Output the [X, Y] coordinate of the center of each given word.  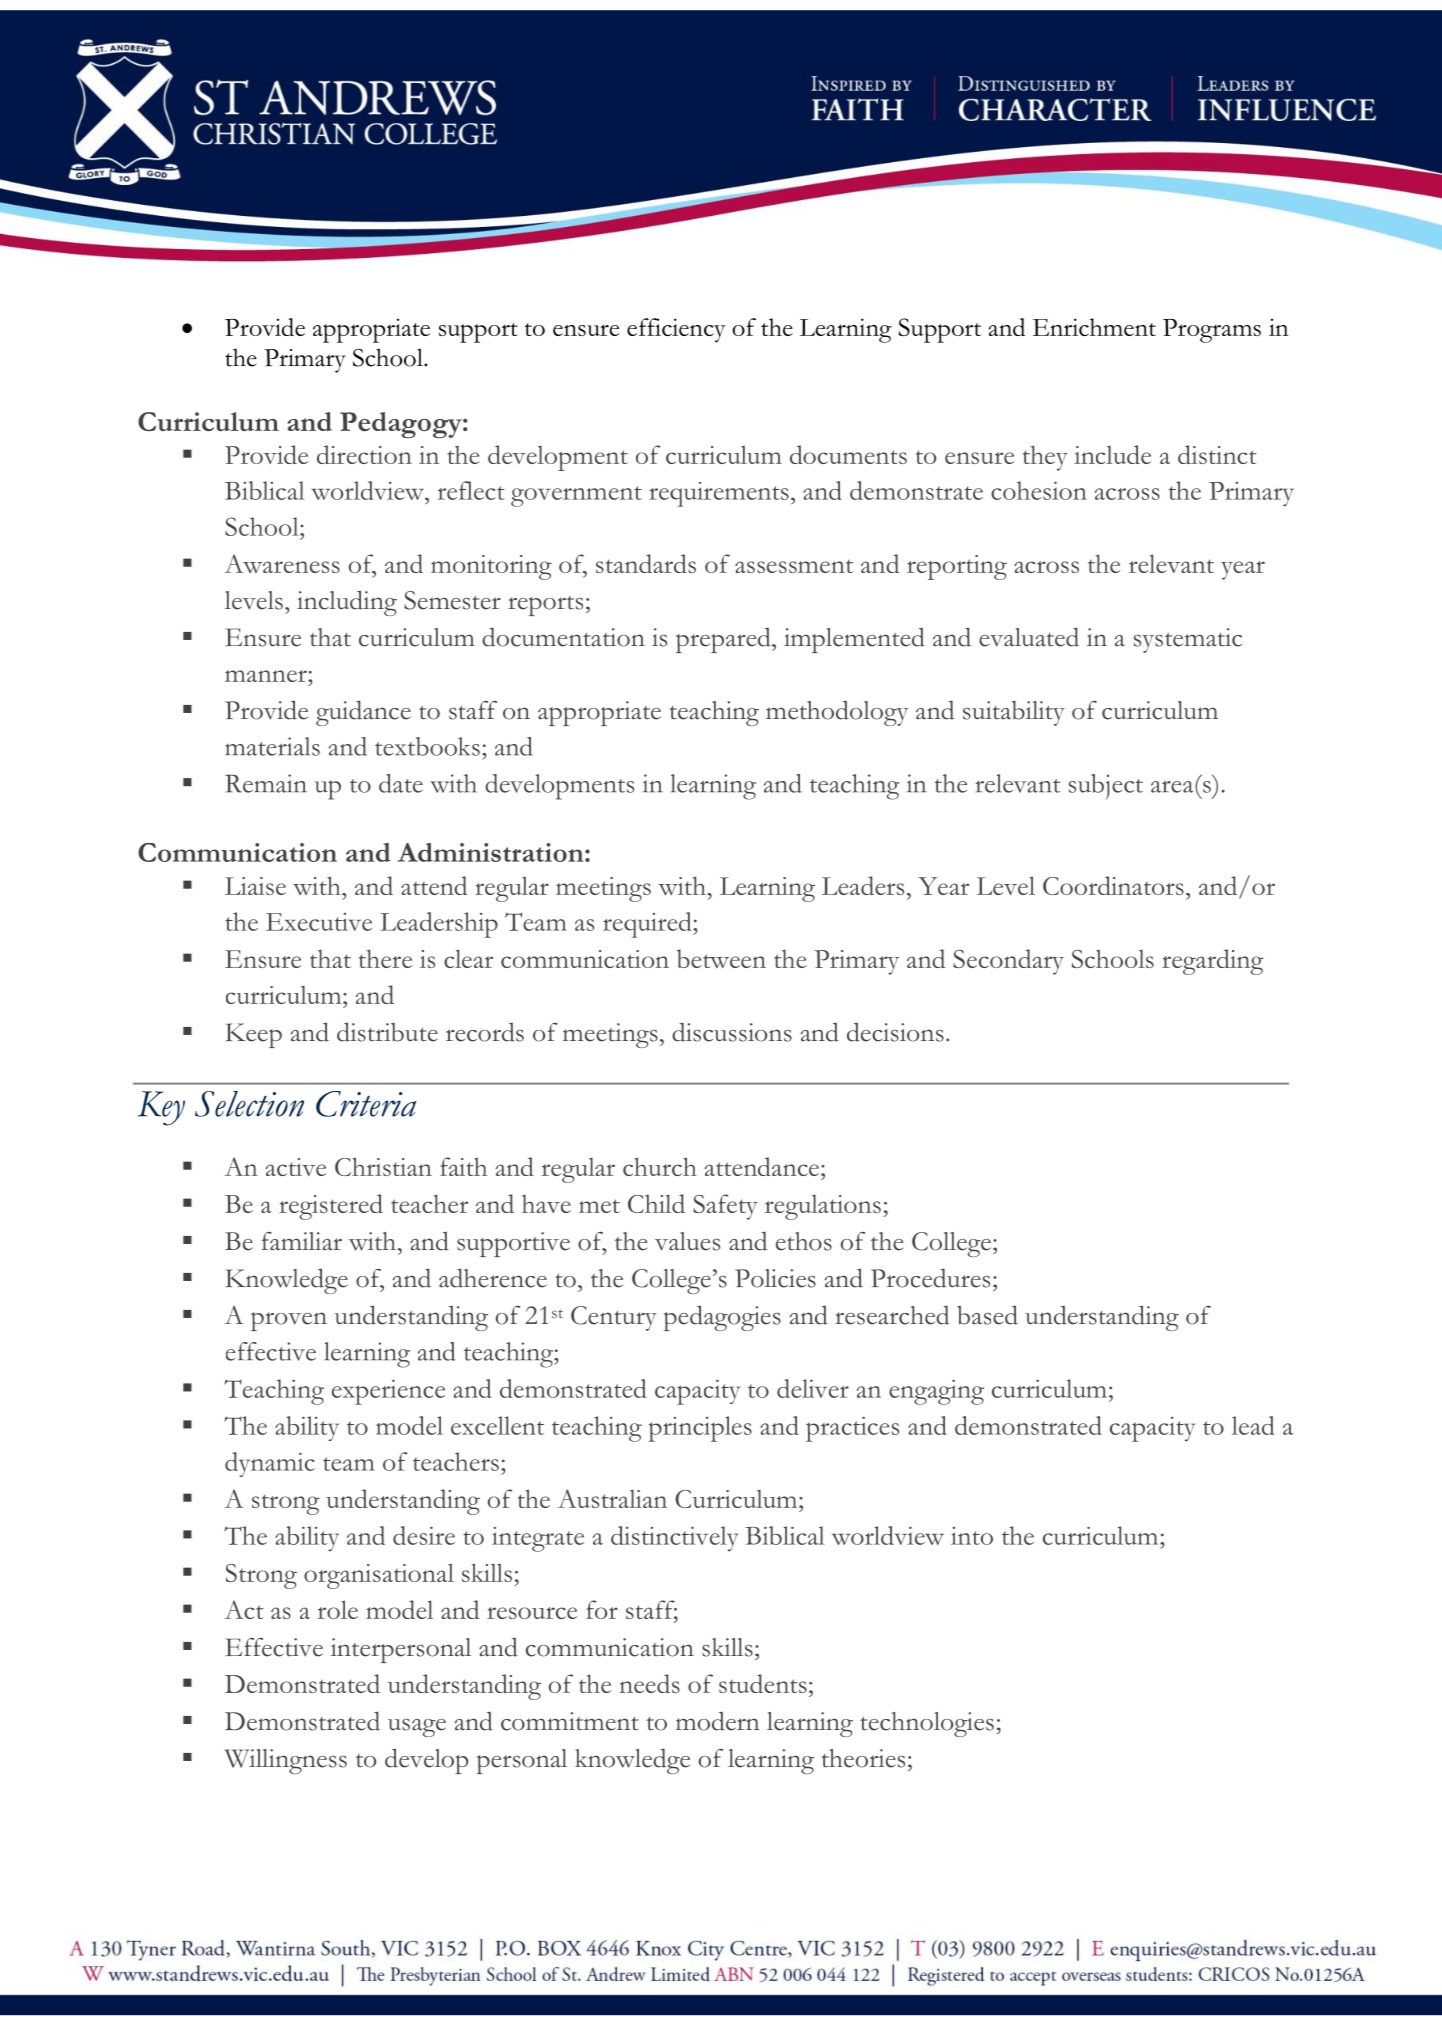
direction [364, 454]
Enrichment [1094, 327]
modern [717, 1721]
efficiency [676, 330]
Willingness [286, 1761]
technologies [927, 1724]
